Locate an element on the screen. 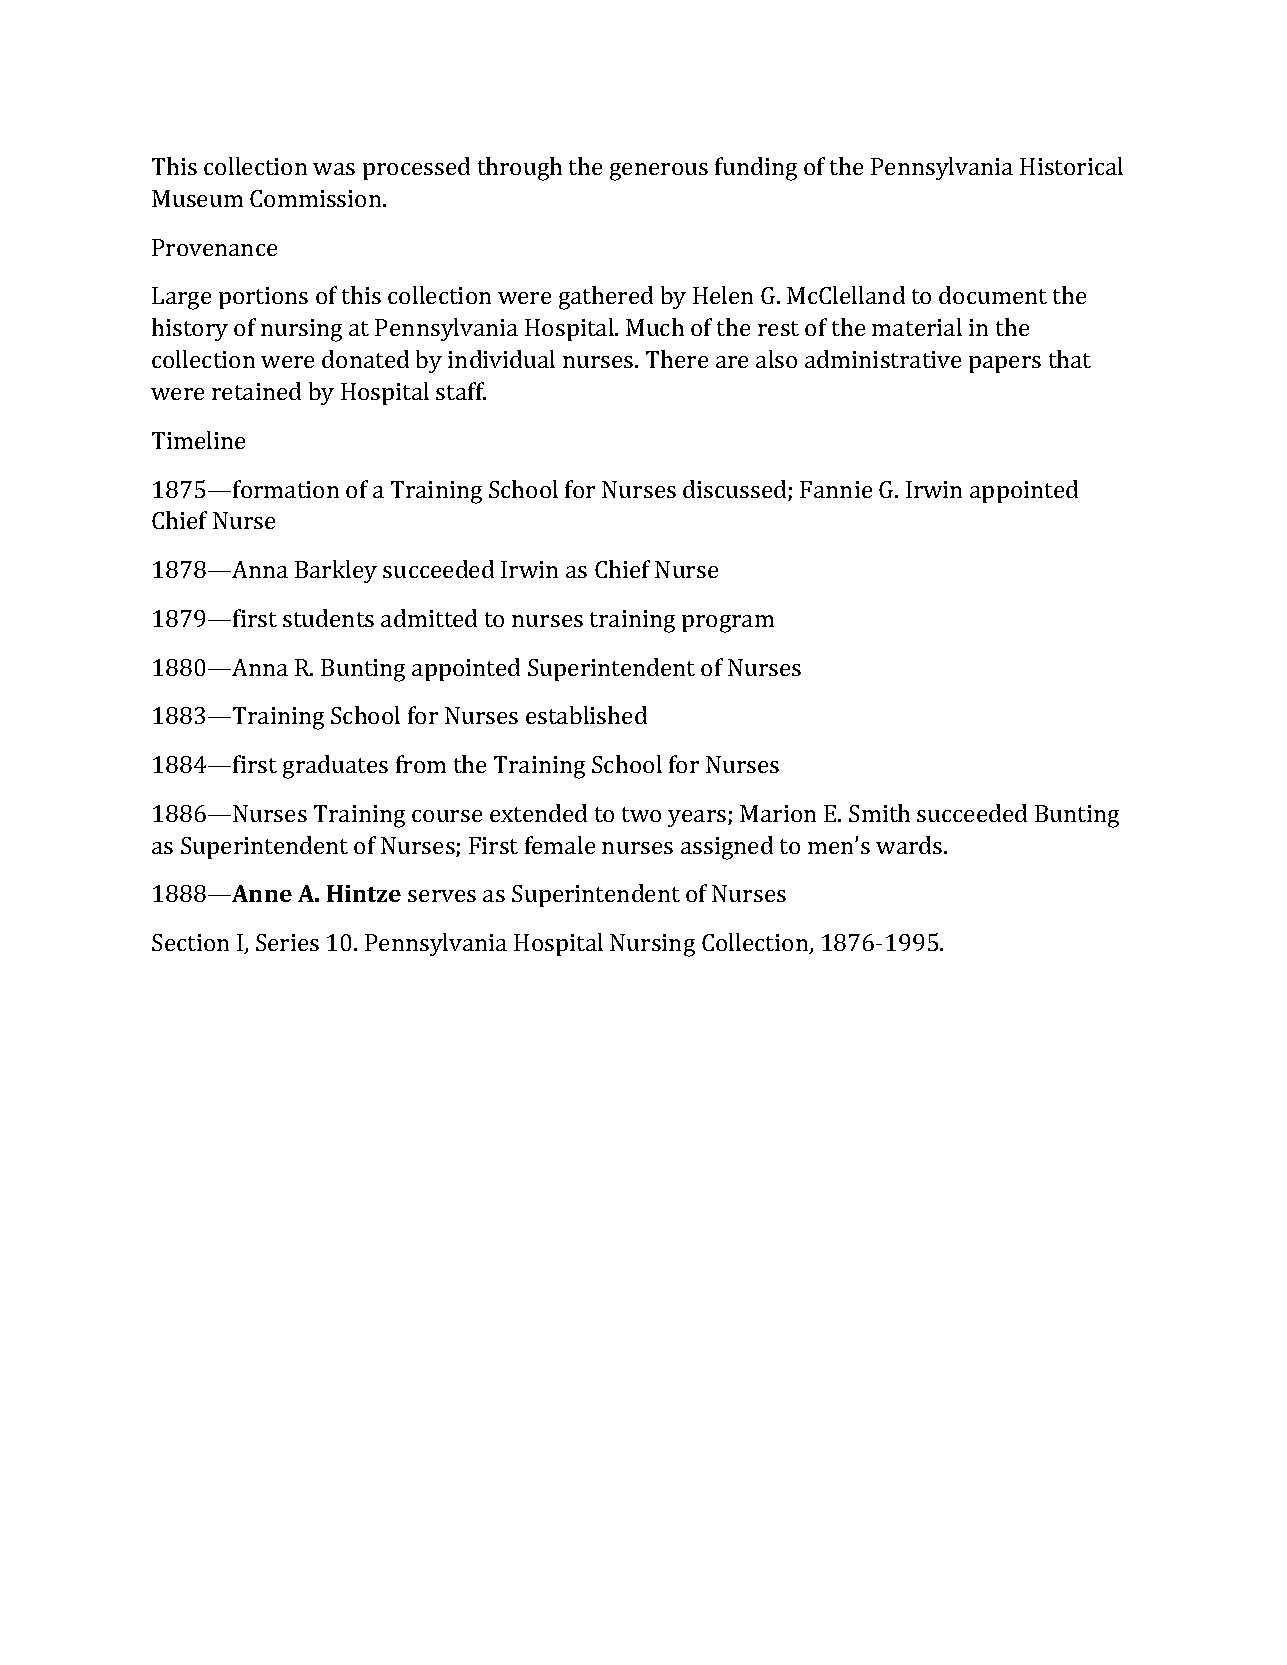  Smith is located at coordinates (879, 813).
